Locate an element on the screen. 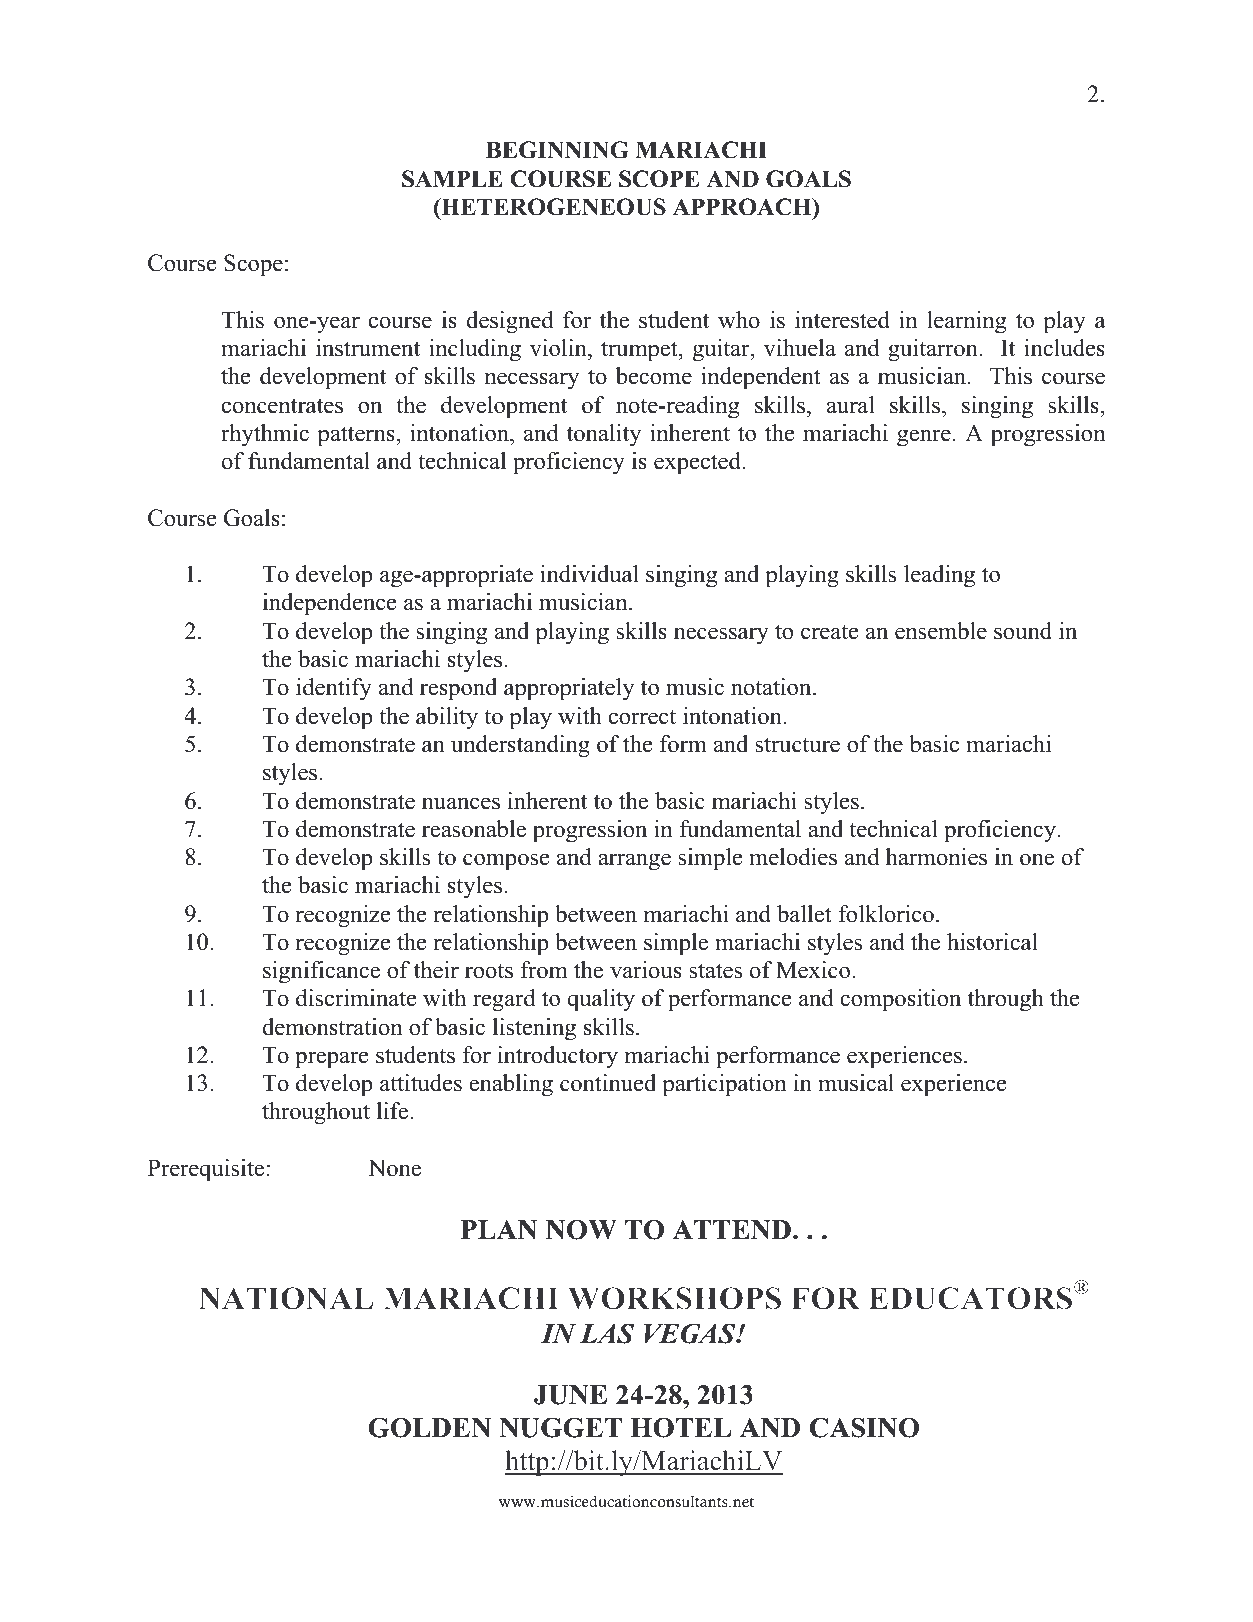 This screenshot has height=1622, width=1253. composition is located at coordinates (900, 1000).
